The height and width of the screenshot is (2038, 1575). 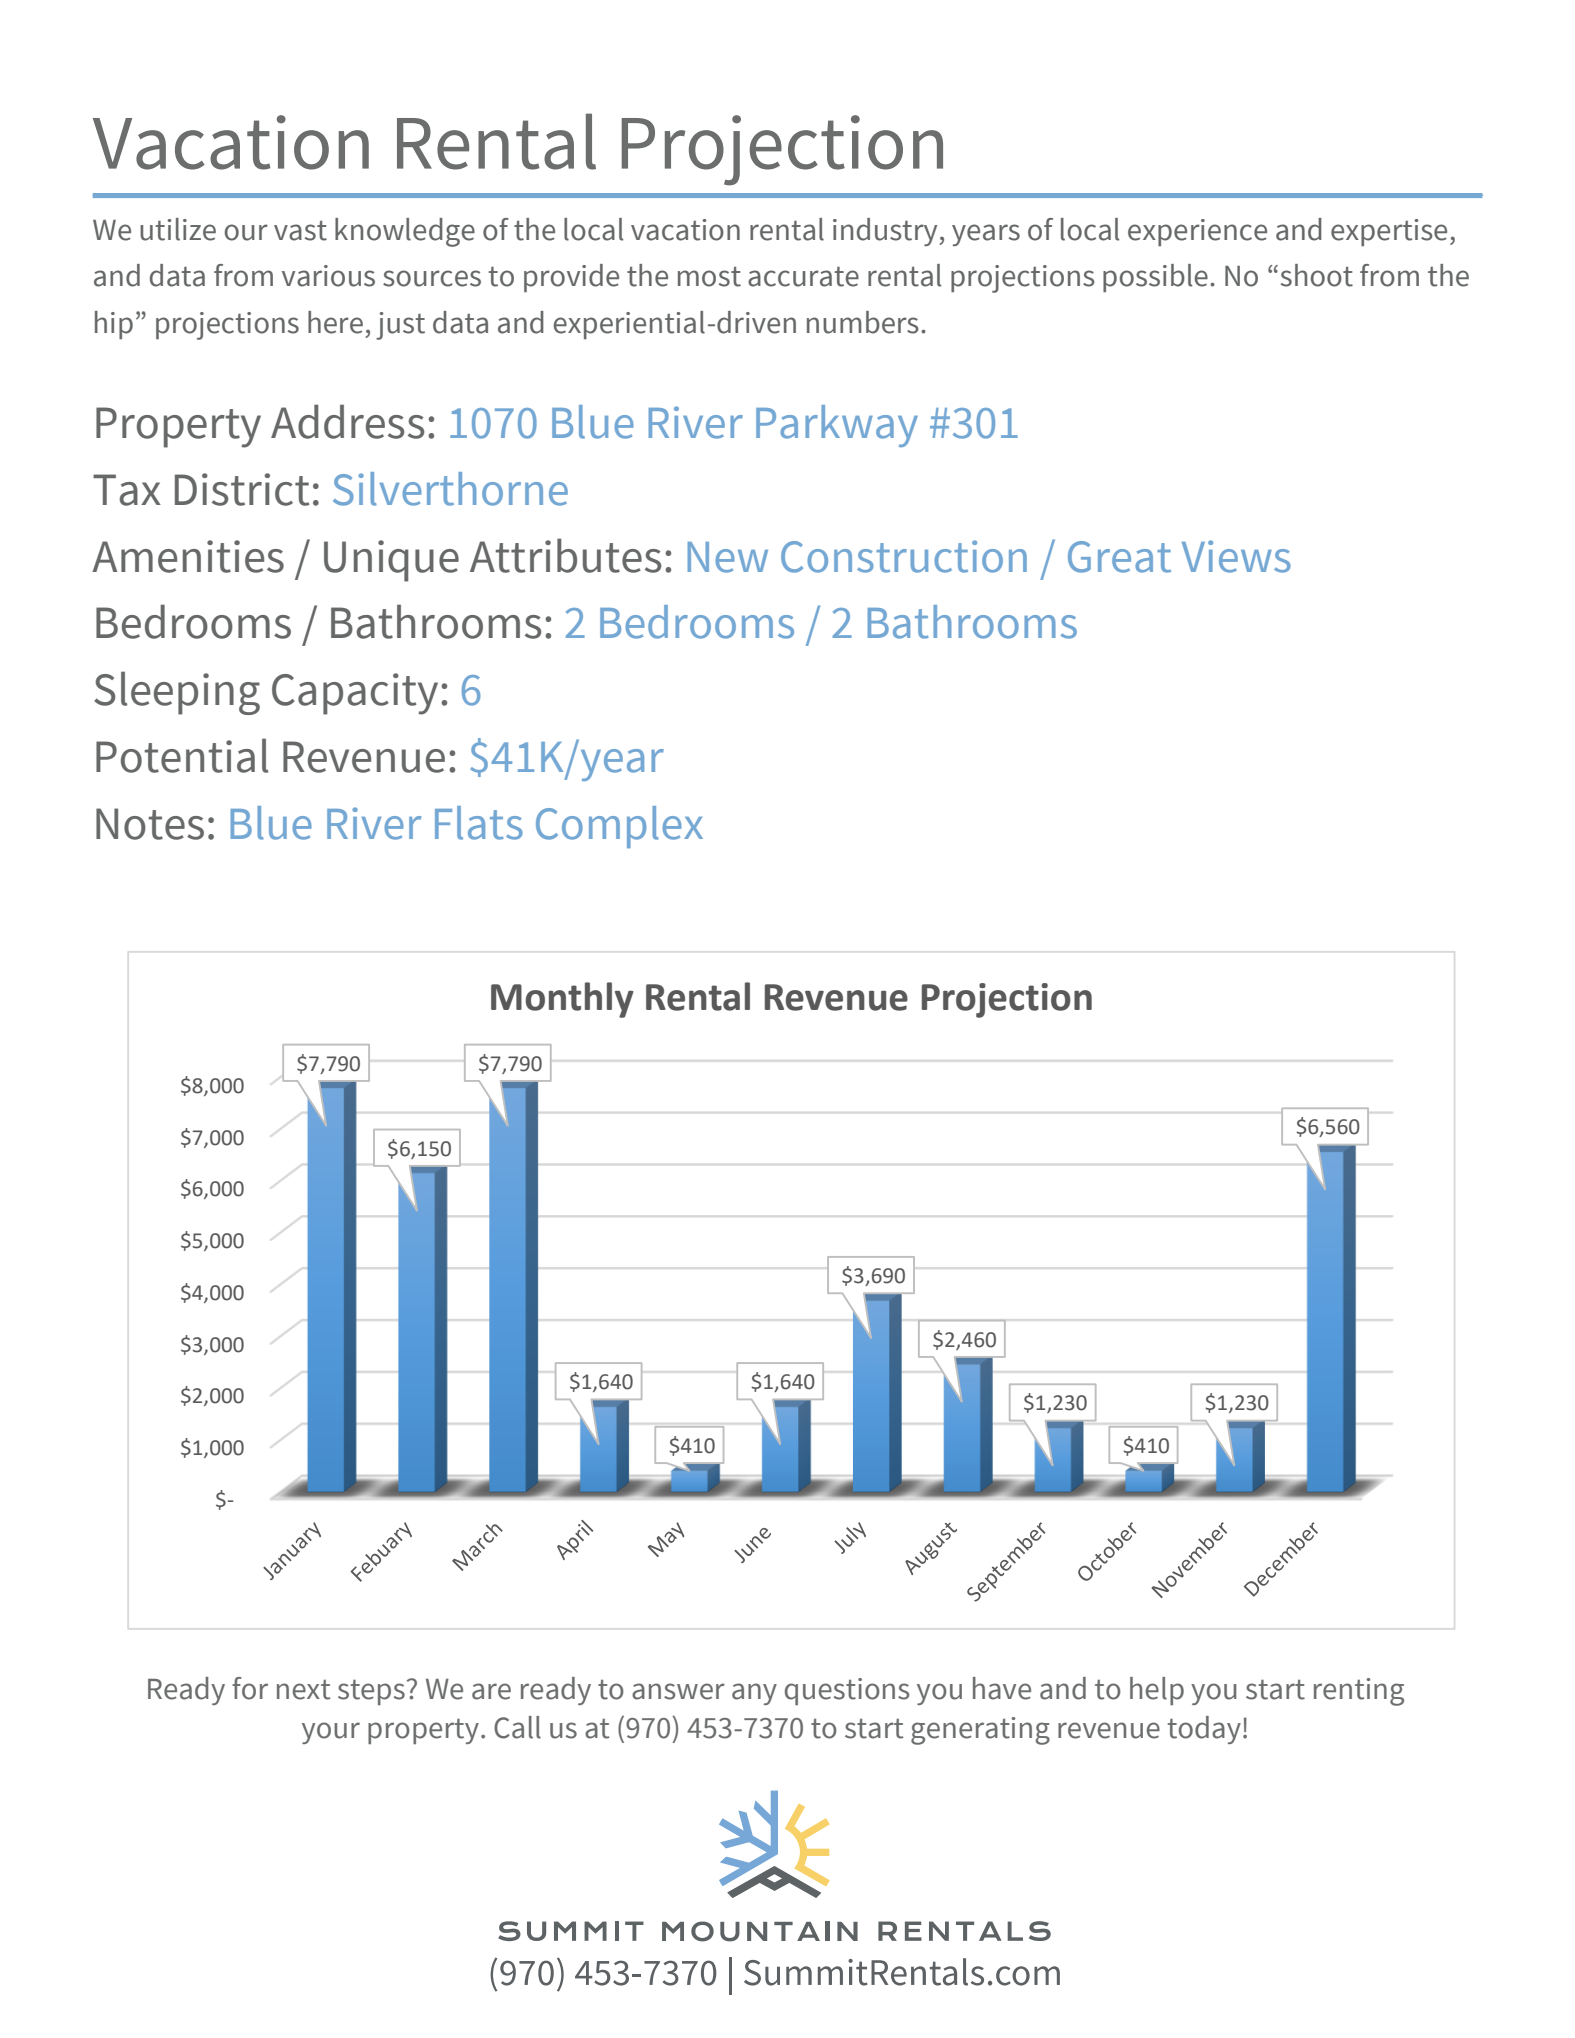 What do you see at coordinates (1155, 278) in the screenshot?
I see `possible` at bounding box center [1155, 278].
